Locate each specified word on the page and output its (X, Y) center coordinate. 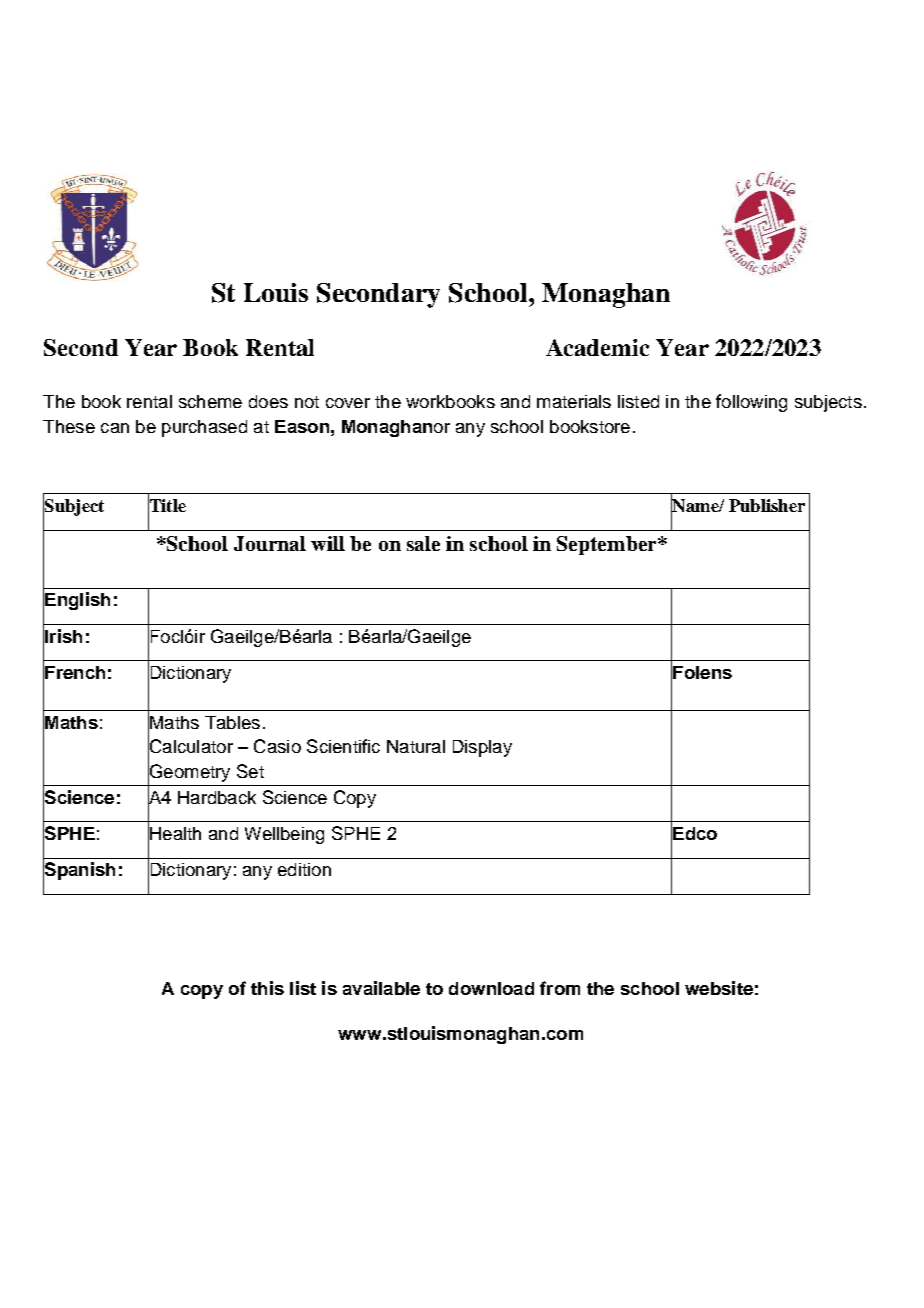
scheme (210, 401)
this (267, 988)
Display (482, 748)
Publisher (767, 505)
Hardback (217, 797)
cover (348, 403)
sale (423, 543)
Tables (232, 722)
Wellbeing (284, 835)
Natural (416, 746)
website (719, 988)
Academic (597, 347)
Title (167, 505)
